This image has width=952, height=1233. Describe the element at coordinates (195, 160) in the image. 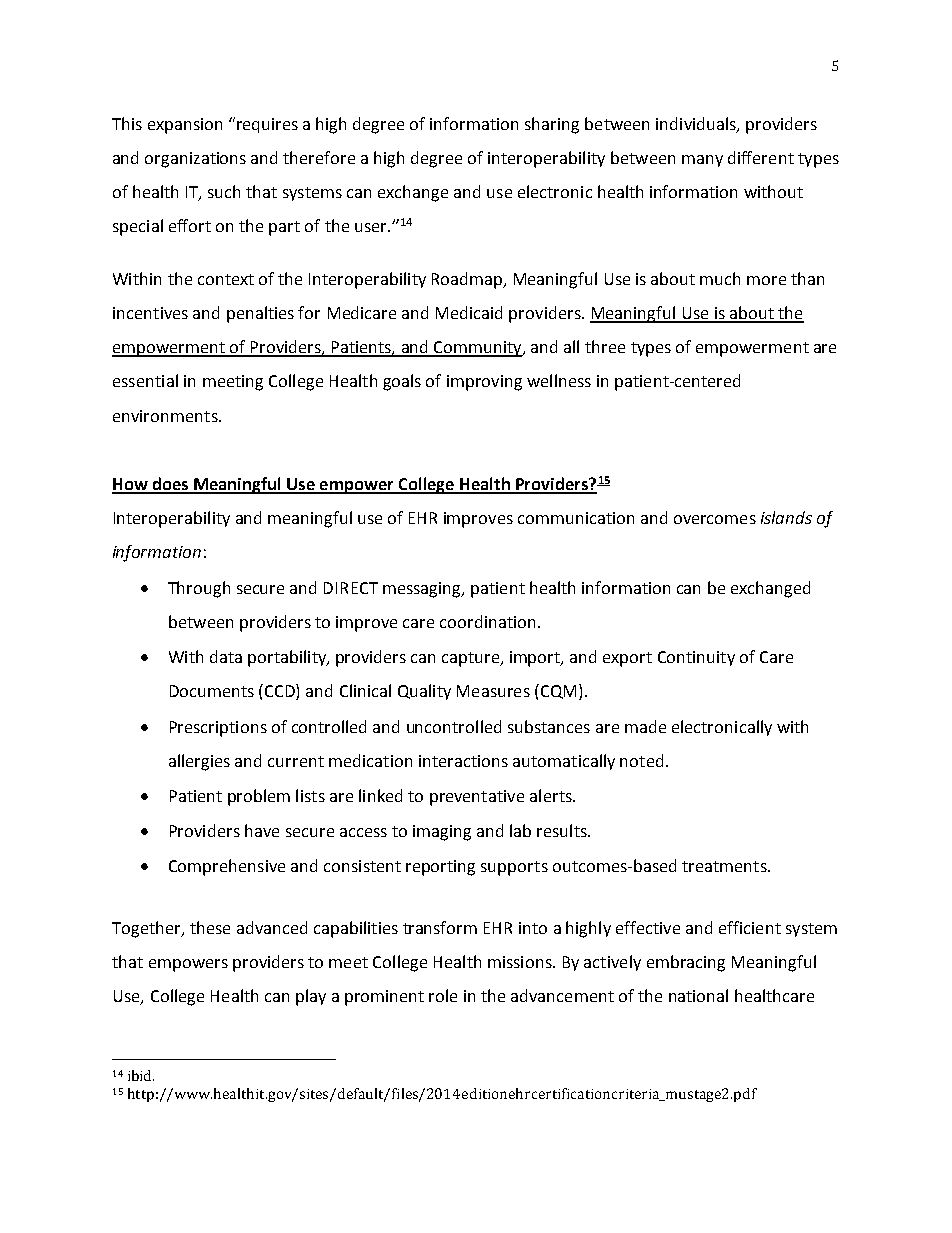

I see `organizations` at that location.
